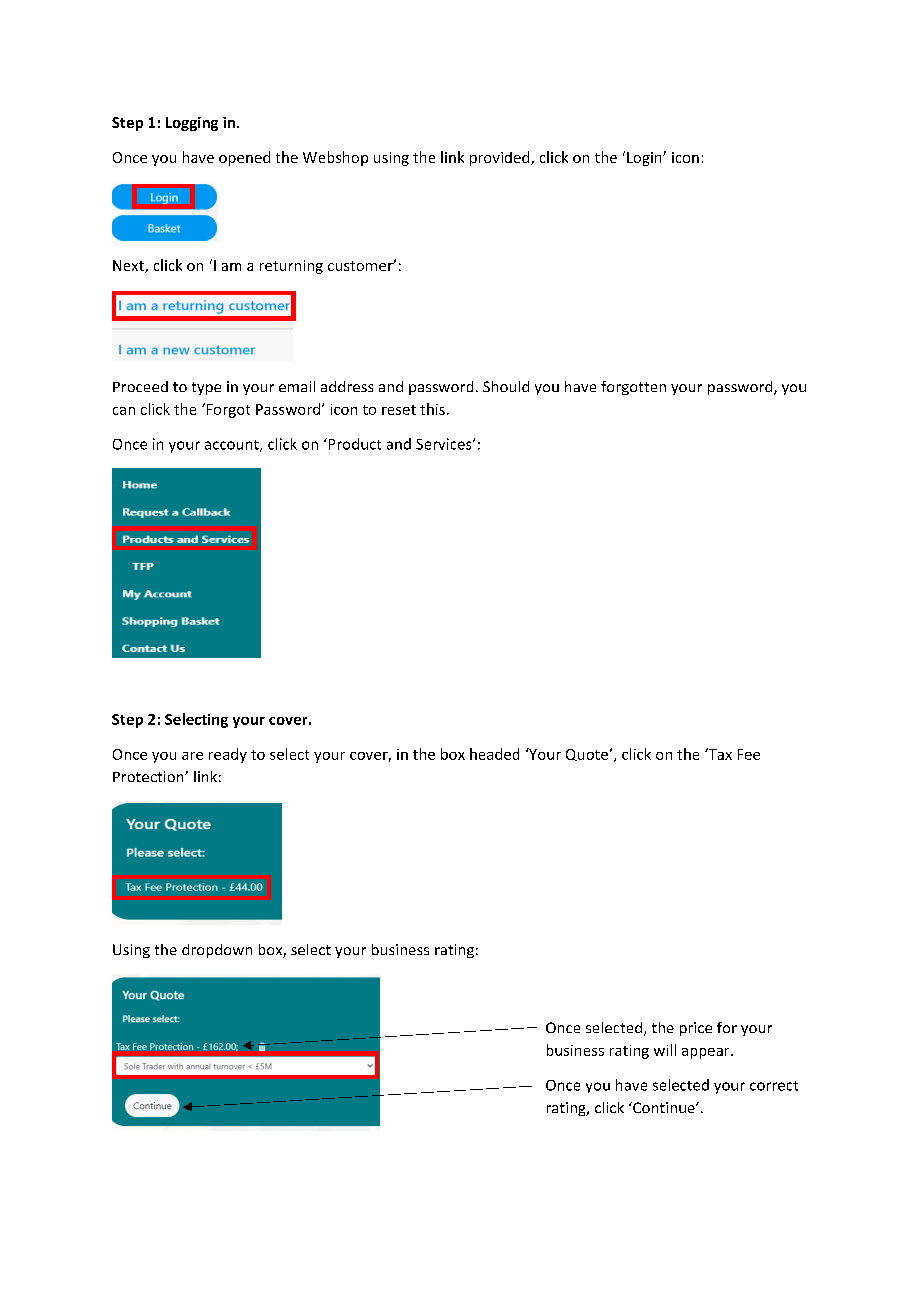 This image has height=1308, width=924. What do you see at coordinates (192, 756) in the image?
I see `are` at bounding box center [192, 756].
